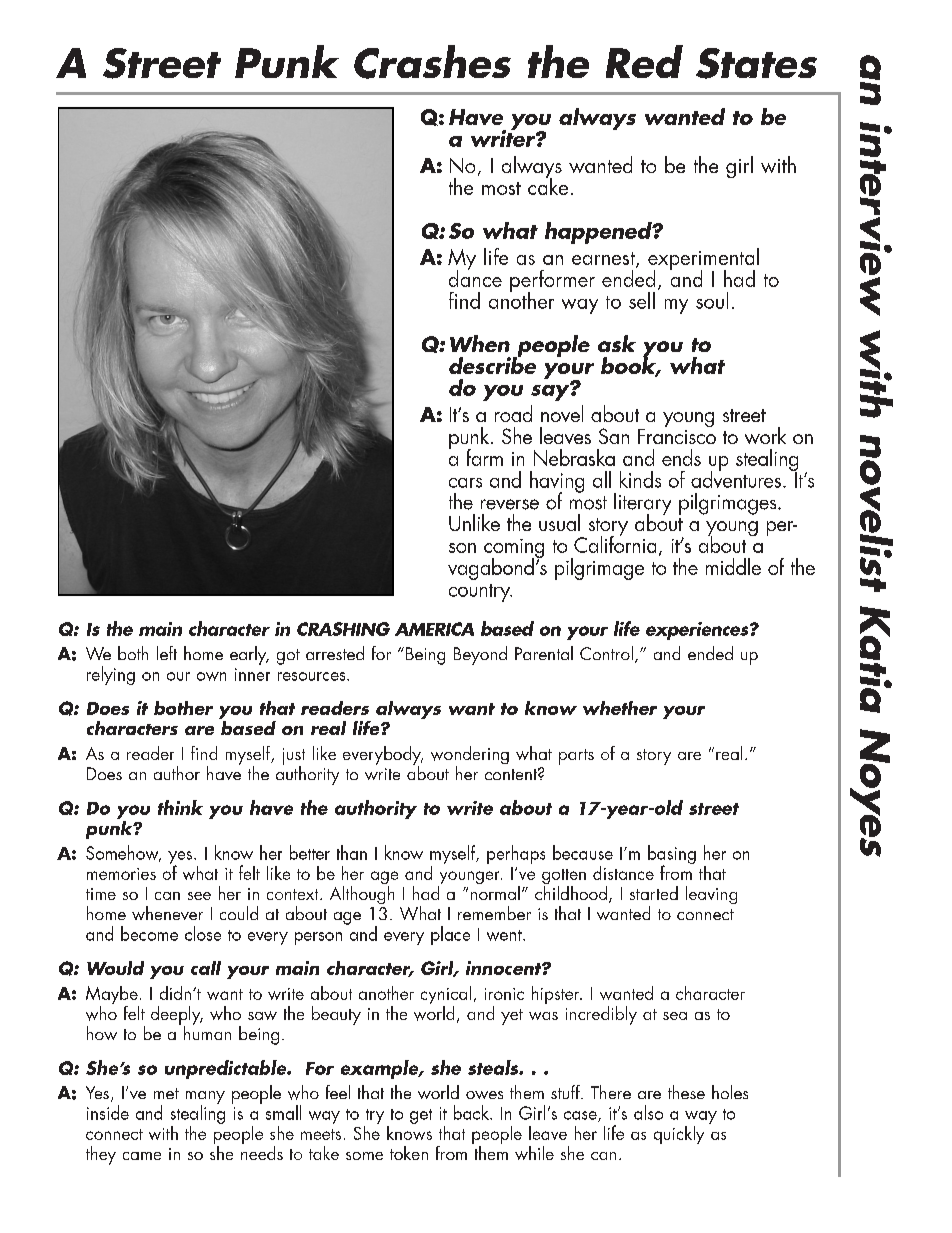  What do you see at coordinates (698, 631) in the screenshot?
I see `experiences` at bounding box center [698, 631].
